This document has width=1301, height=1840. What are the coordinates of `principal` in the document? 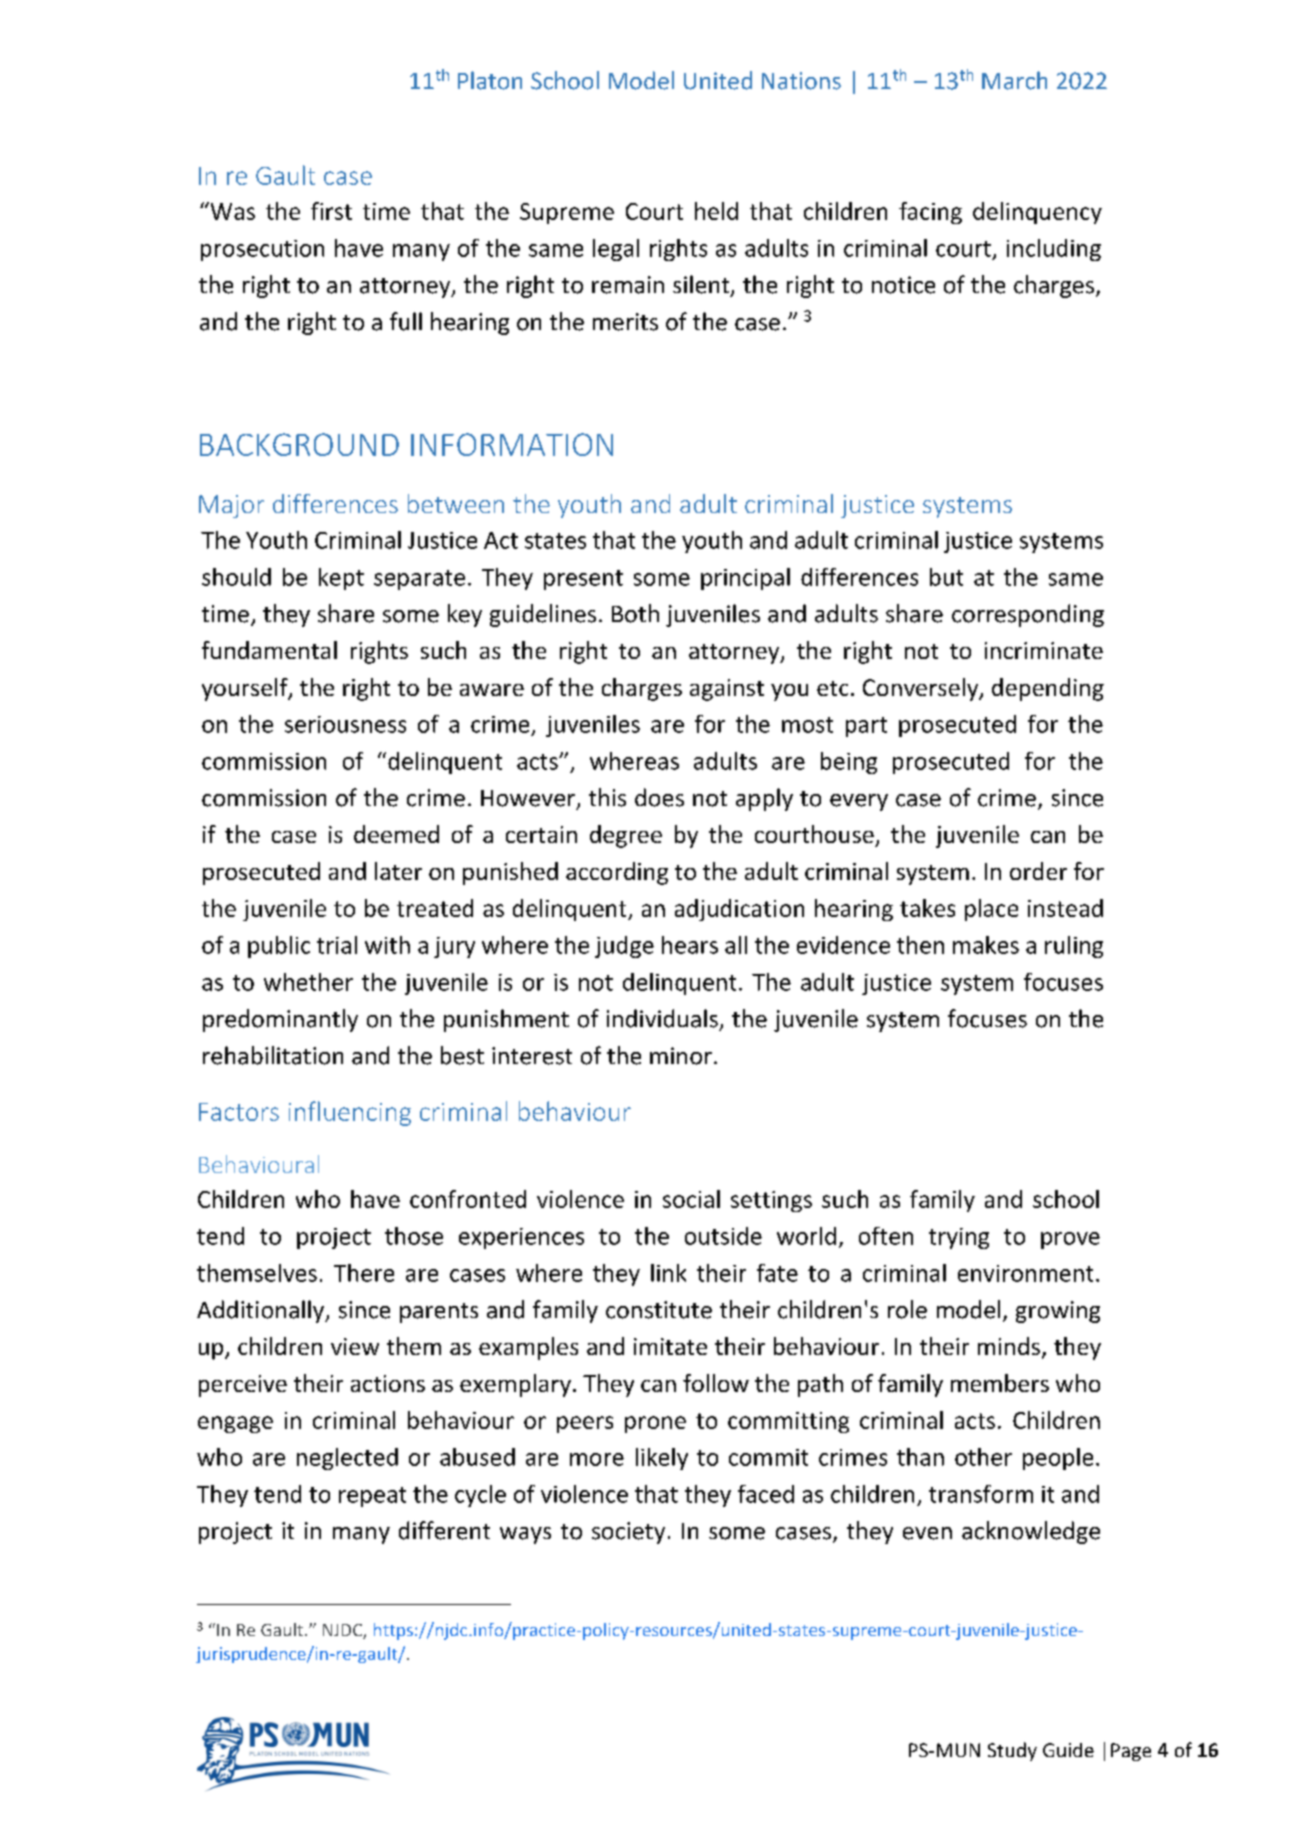 It's located at (745, 579).
